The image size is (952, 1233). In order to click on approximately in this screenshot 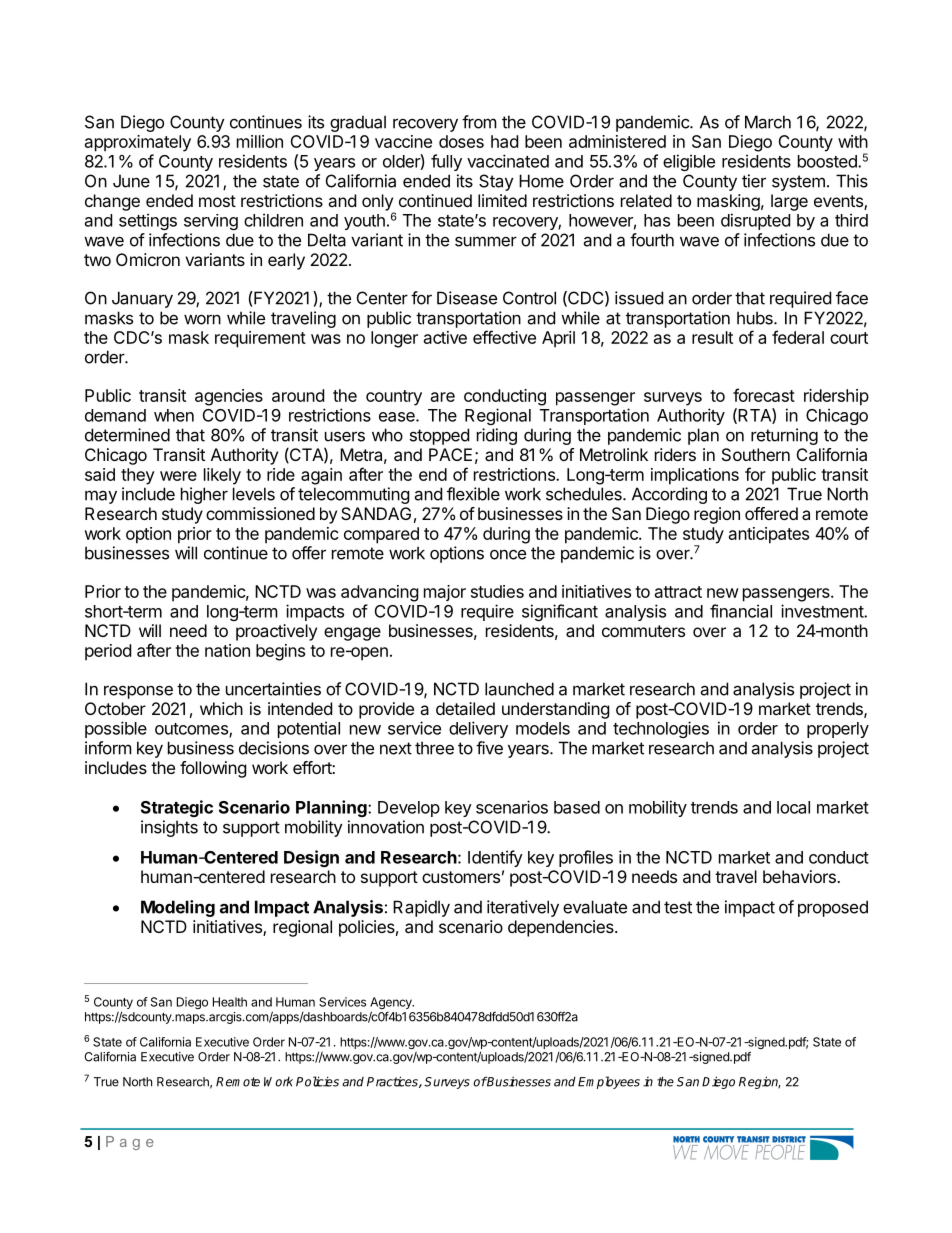, I will do `click(138, 143)`.
